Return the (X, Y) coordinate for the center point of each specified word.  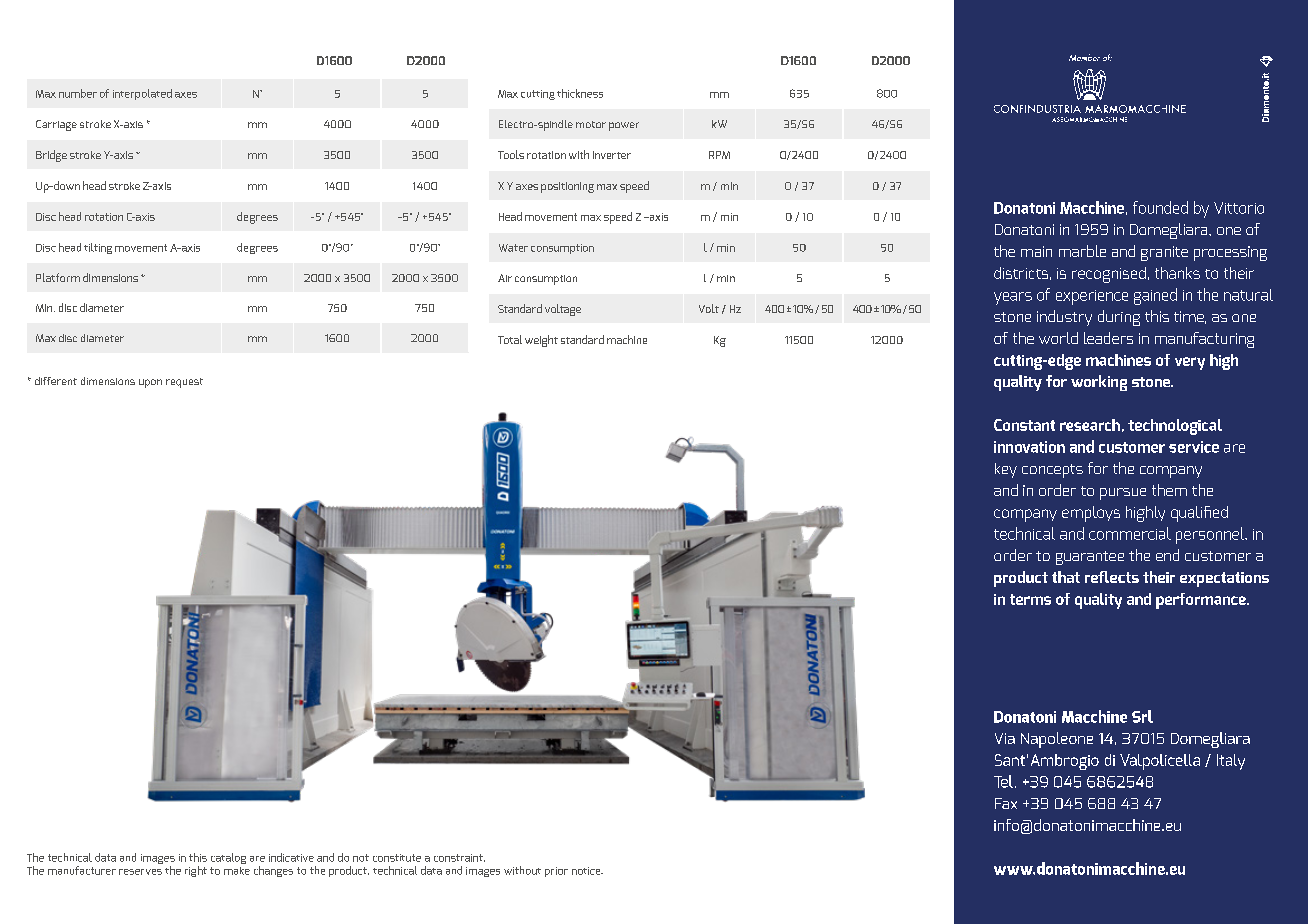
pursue (1123, 494)
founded (1160, 207)
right (196, 871)
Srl (1142, 716)
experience (1092, 297)
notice (587, 871)
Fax (1006, 803)
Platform (58, 277)
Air (505, 278)
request (184, 383)
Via (1005, 738)
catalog (228, 858)
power (624, 126)
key (1006, 470)
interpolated (142, 94)
